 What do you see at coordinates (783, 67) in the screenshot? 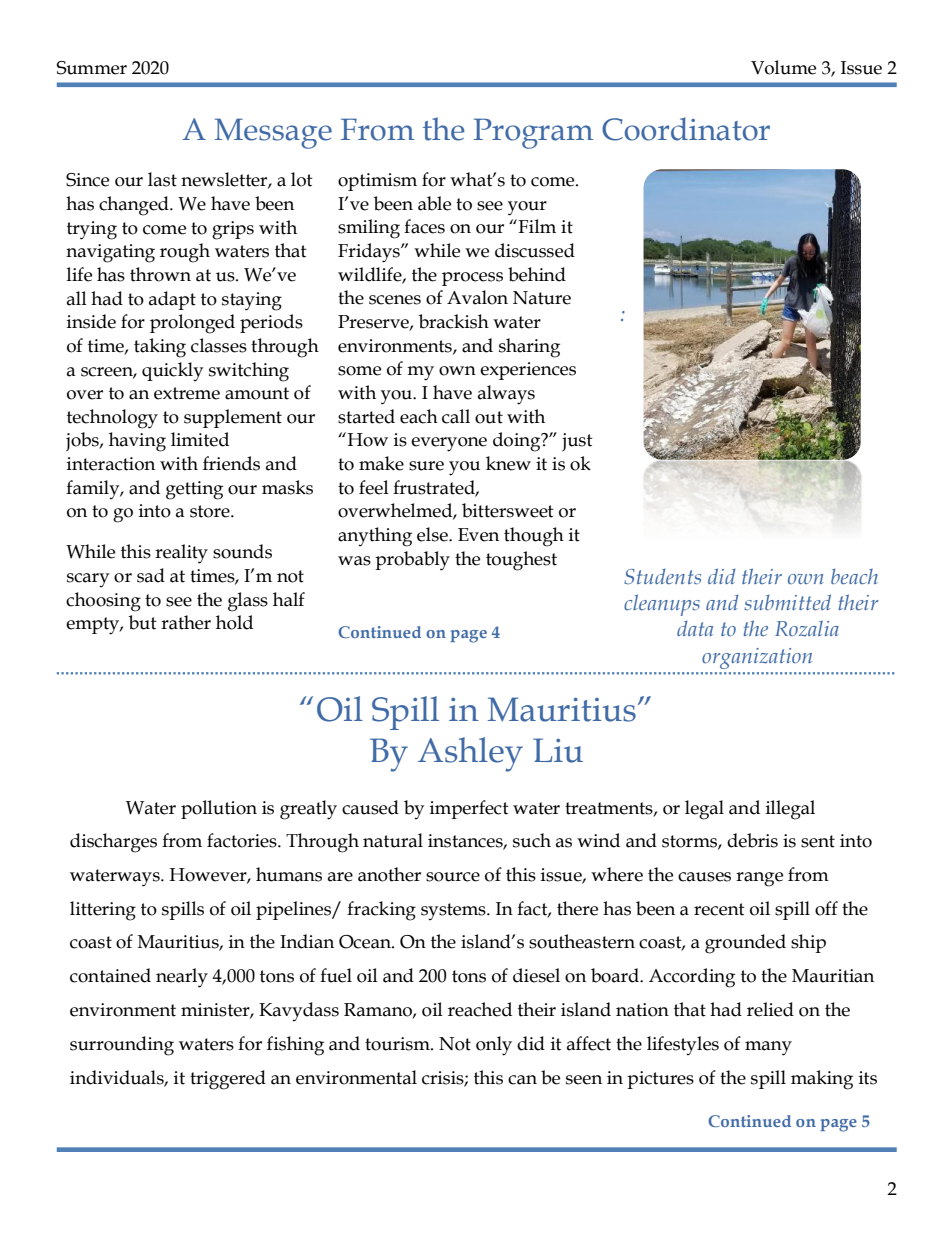
I see `Volume` at bounding box center [783, 67].
